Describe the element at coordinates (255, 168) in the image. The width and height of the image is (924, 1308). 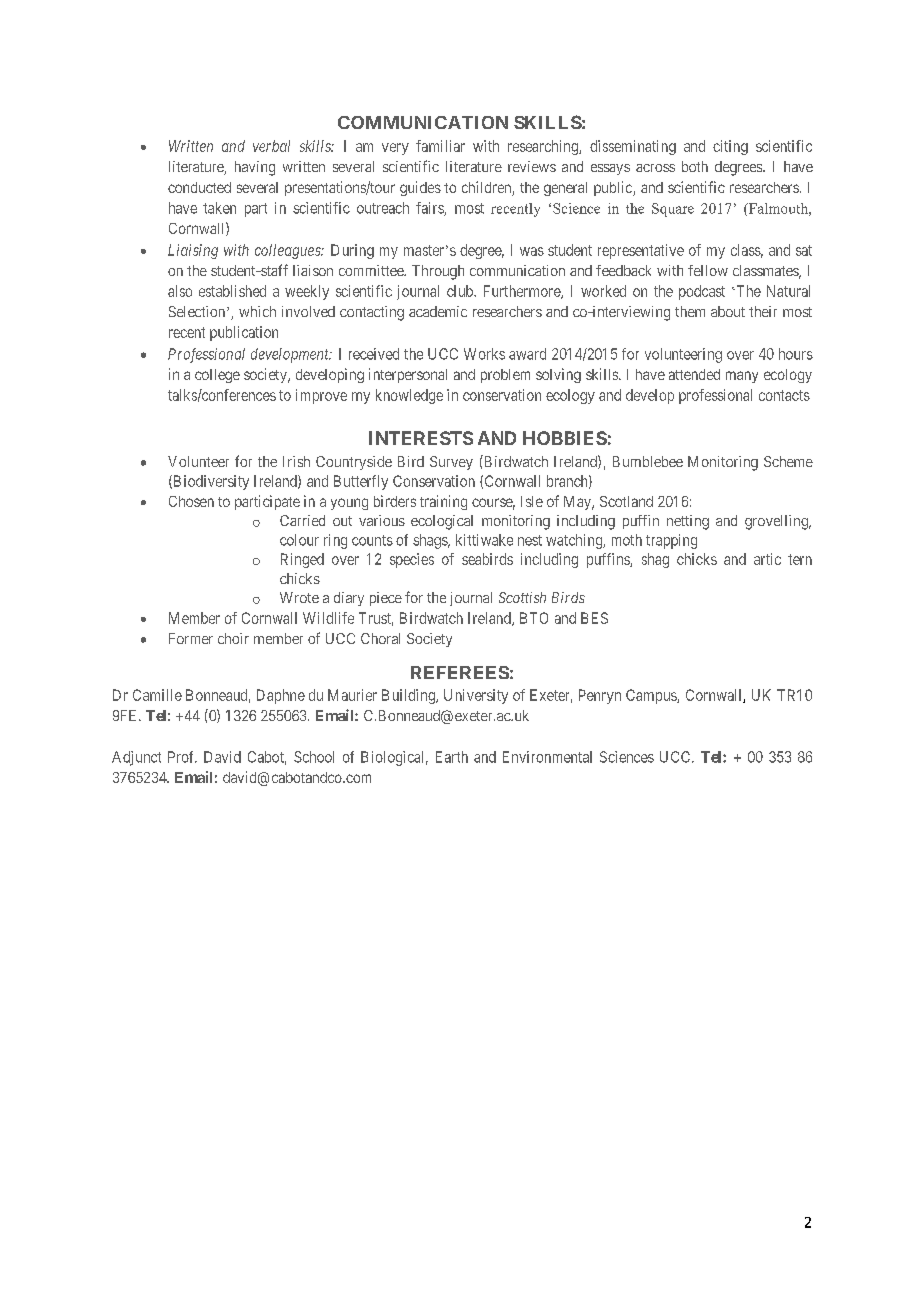
I see `having` at that location.
